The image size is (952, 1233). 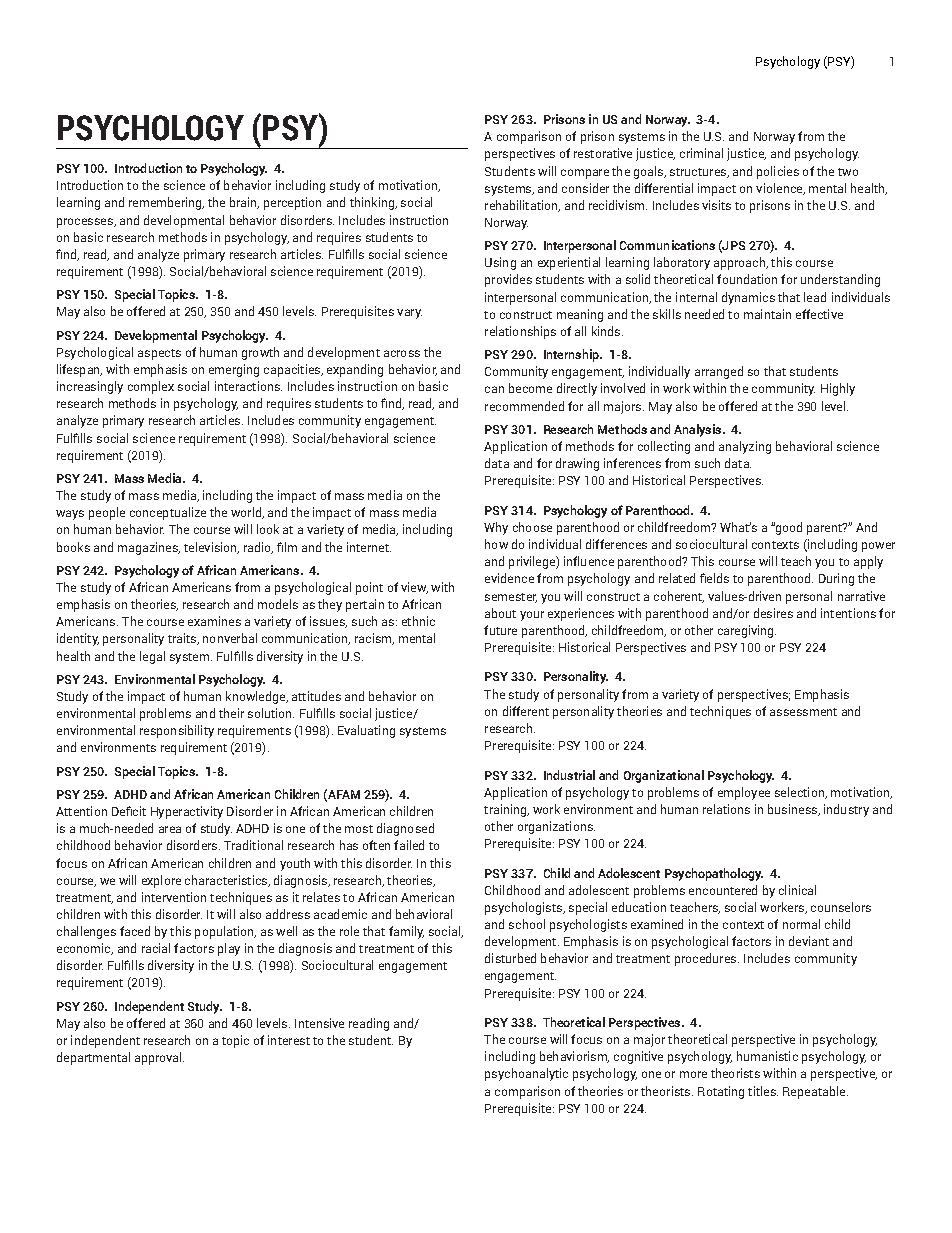 I want to click on rehabilitation, so click(x=522, y=206).
